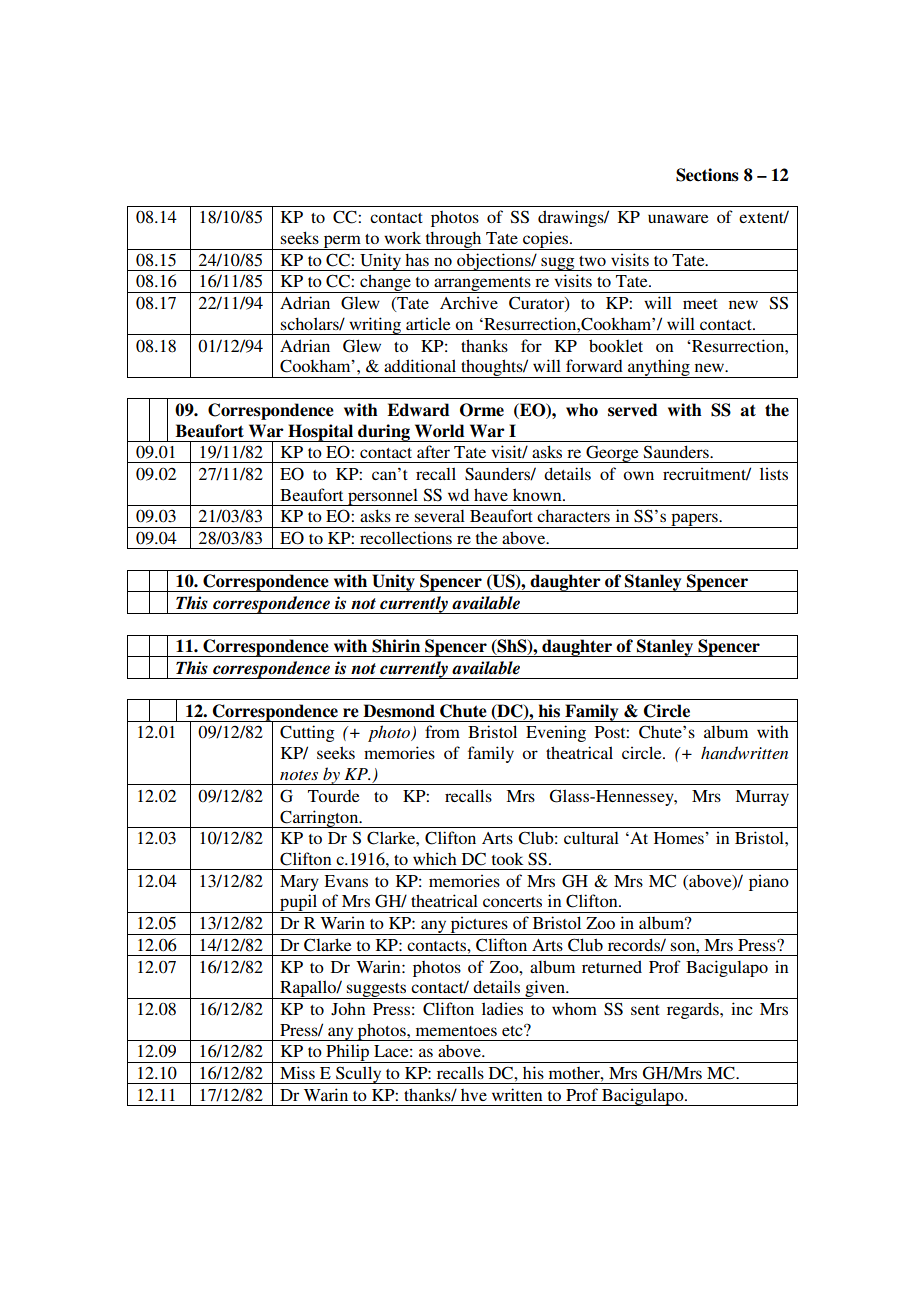  What do you see at coordinates (399, 711) in the screenshot?
I see `Desmond` at bounding box center [399, 711].
